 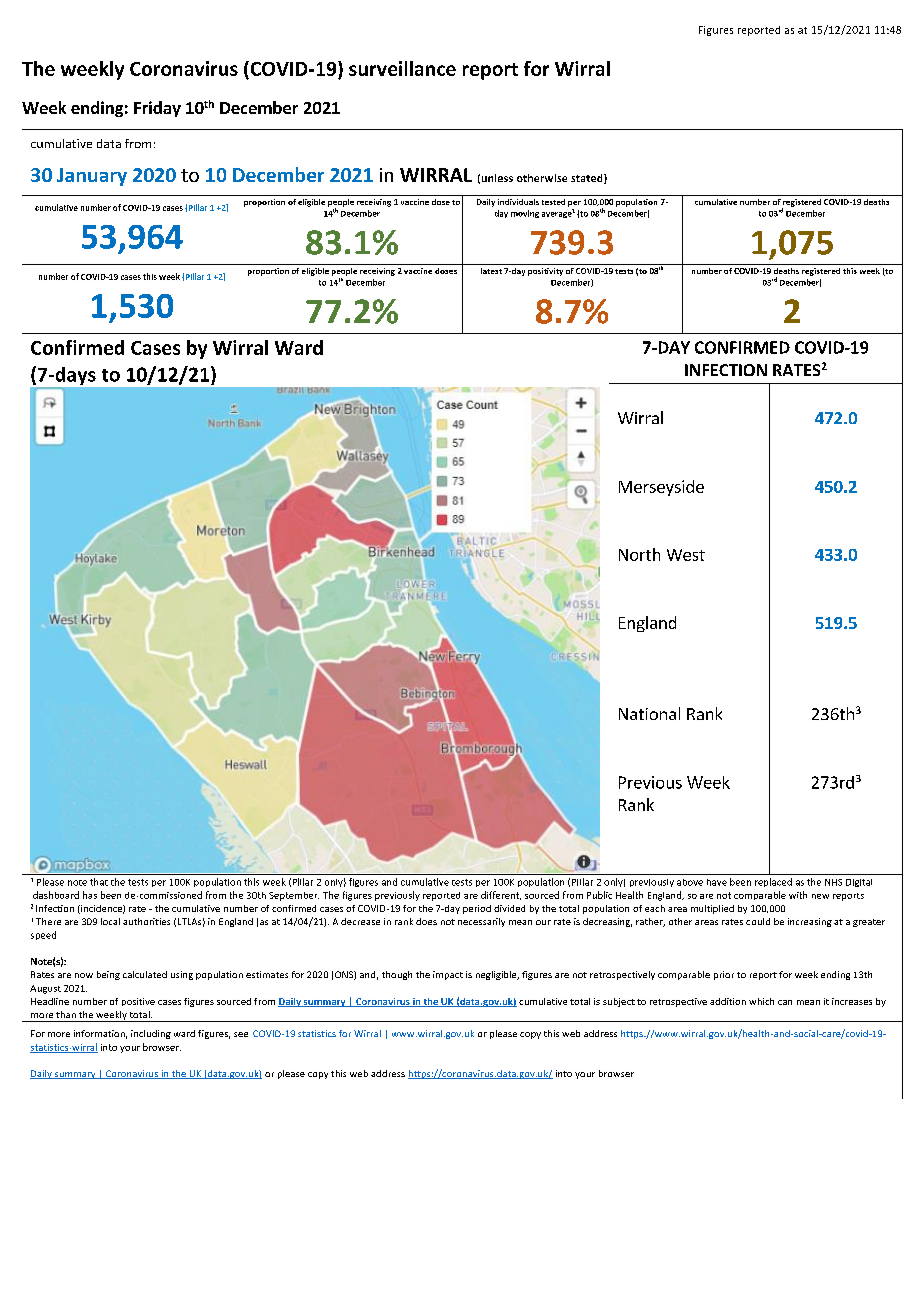 I want to click on stated, so click(x=588, y=179).
